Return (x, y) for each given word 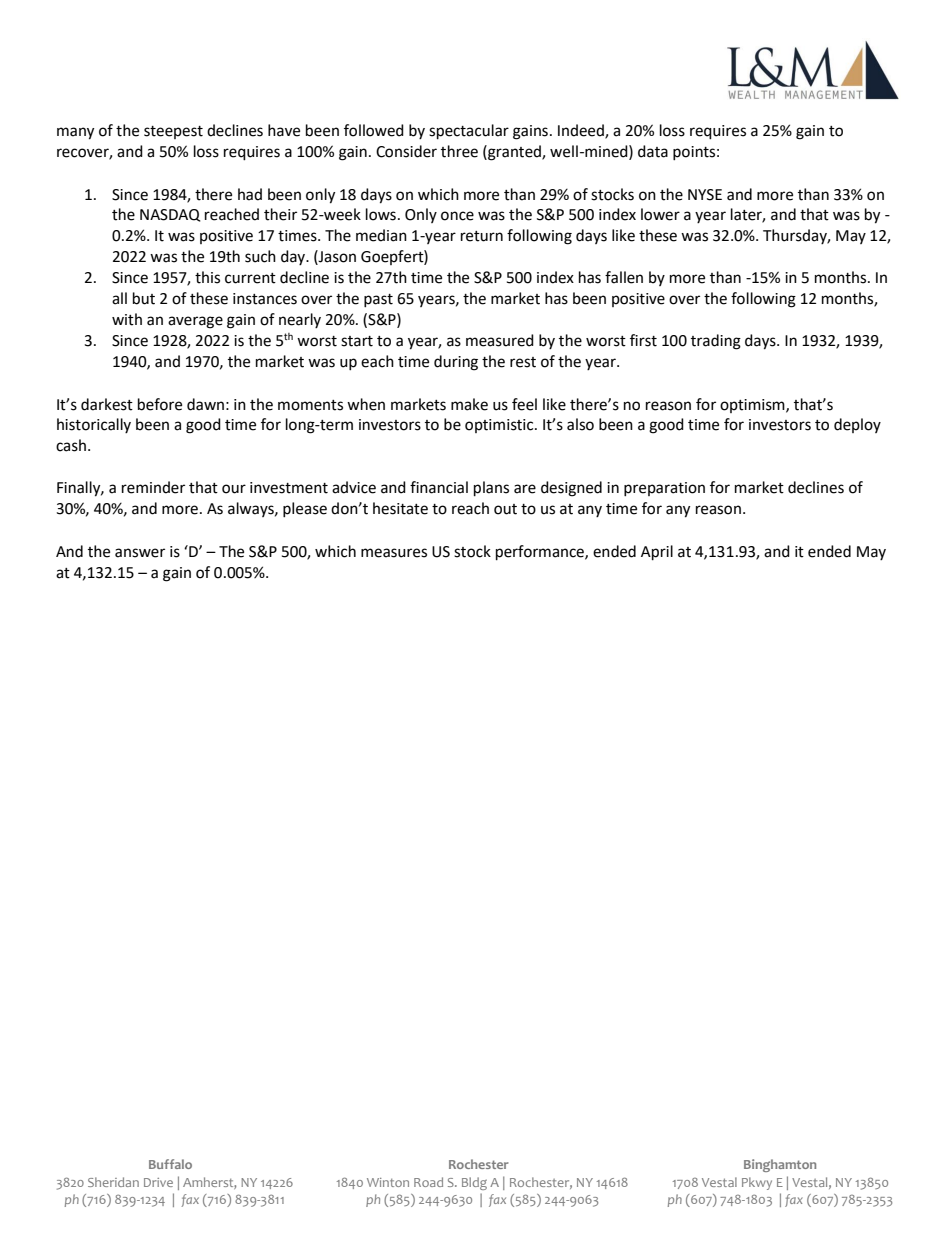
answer (140, 553)
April (657, 553)
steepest (173, 132)
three (459, 151)
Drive (158, 1182)
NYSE (705, 195)
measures (394, 553)
